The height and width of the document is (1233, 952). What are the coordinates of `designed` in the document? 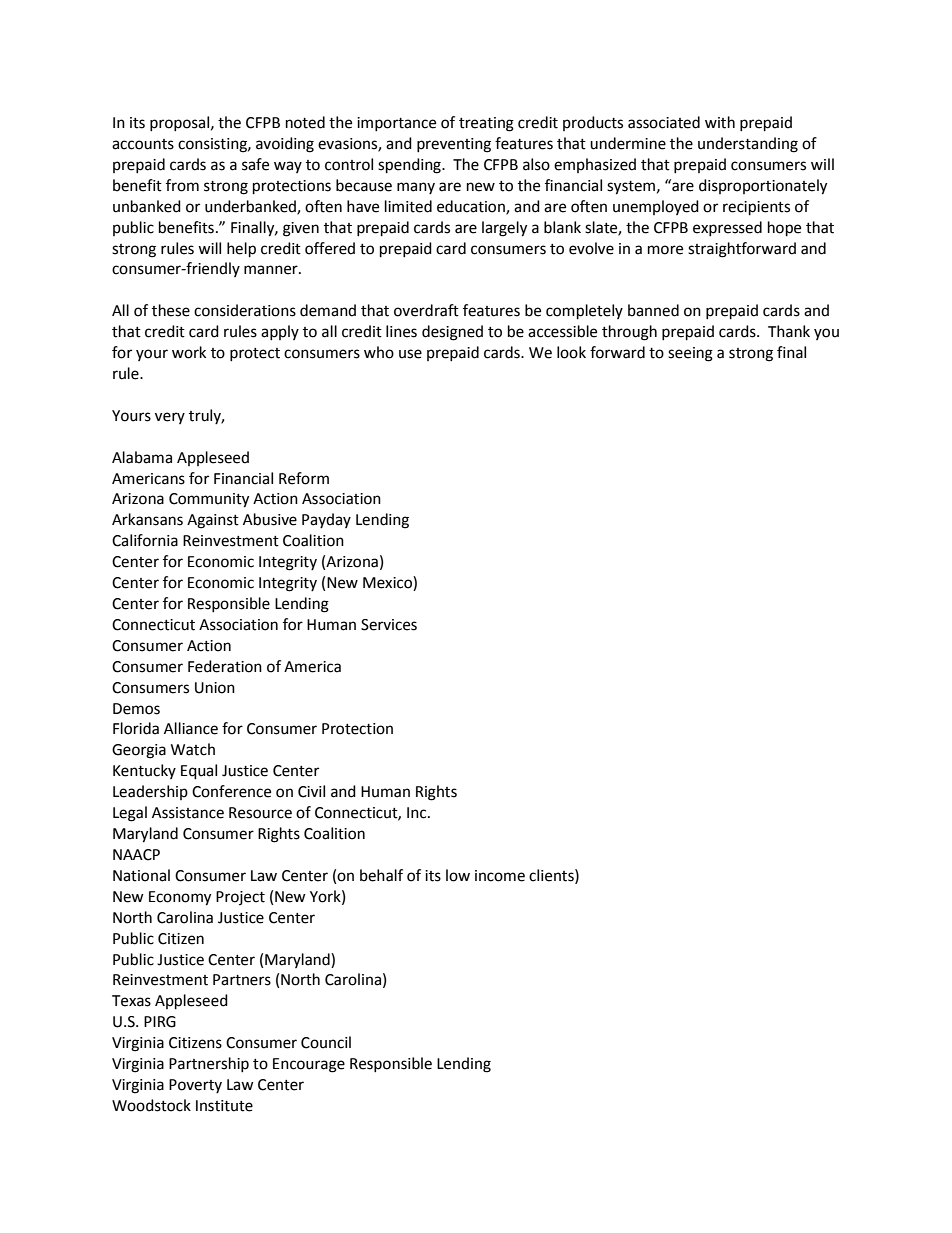 It's located at (452, 333).
